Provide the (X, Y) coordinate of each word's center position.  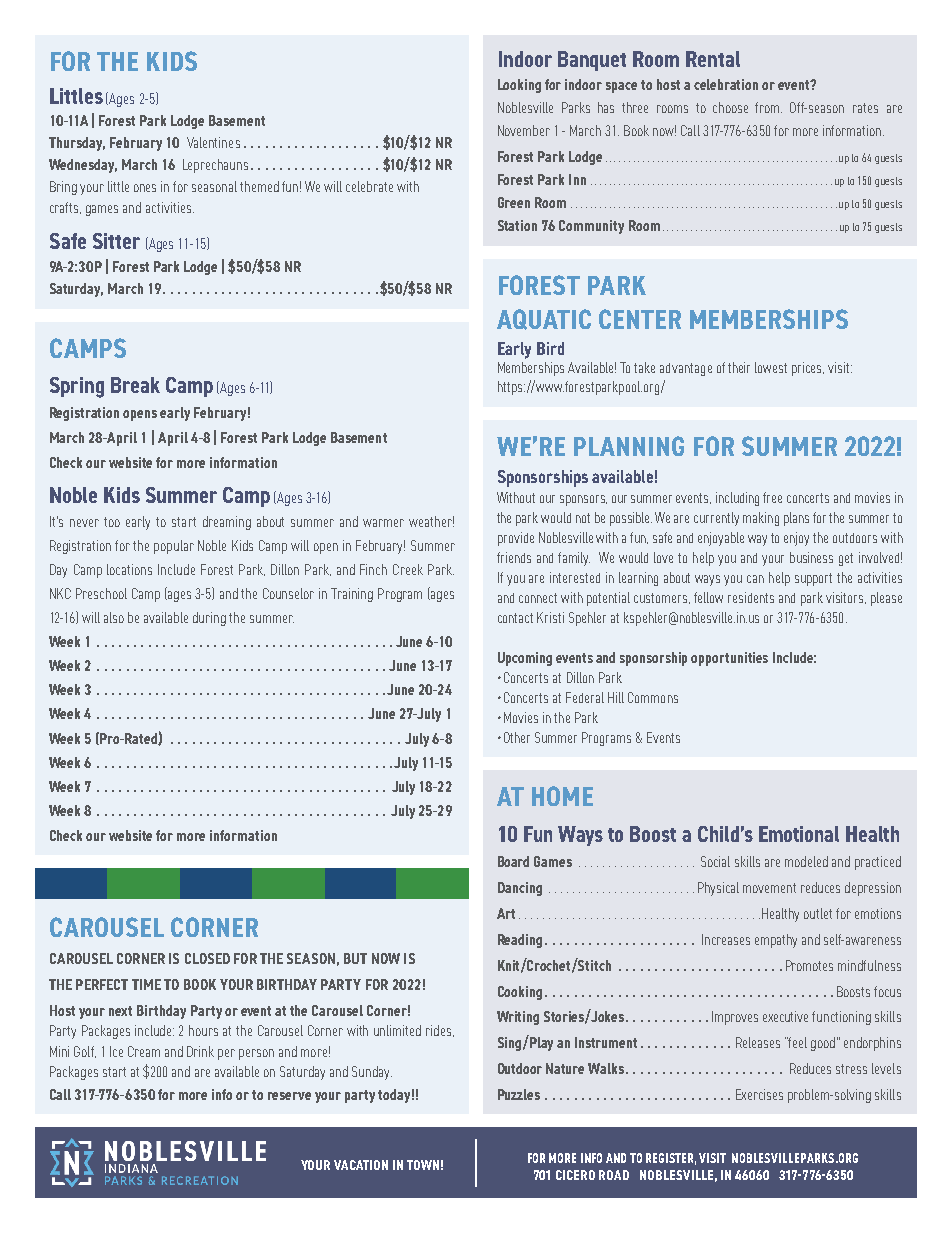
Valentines (213, 142)
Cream (144, 1051)
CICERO (575, 1175)
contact (515, 618)
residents (751, 597)
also (114, 617)
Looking (519, 86)
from (768, 107)
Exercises (759, 1094)
